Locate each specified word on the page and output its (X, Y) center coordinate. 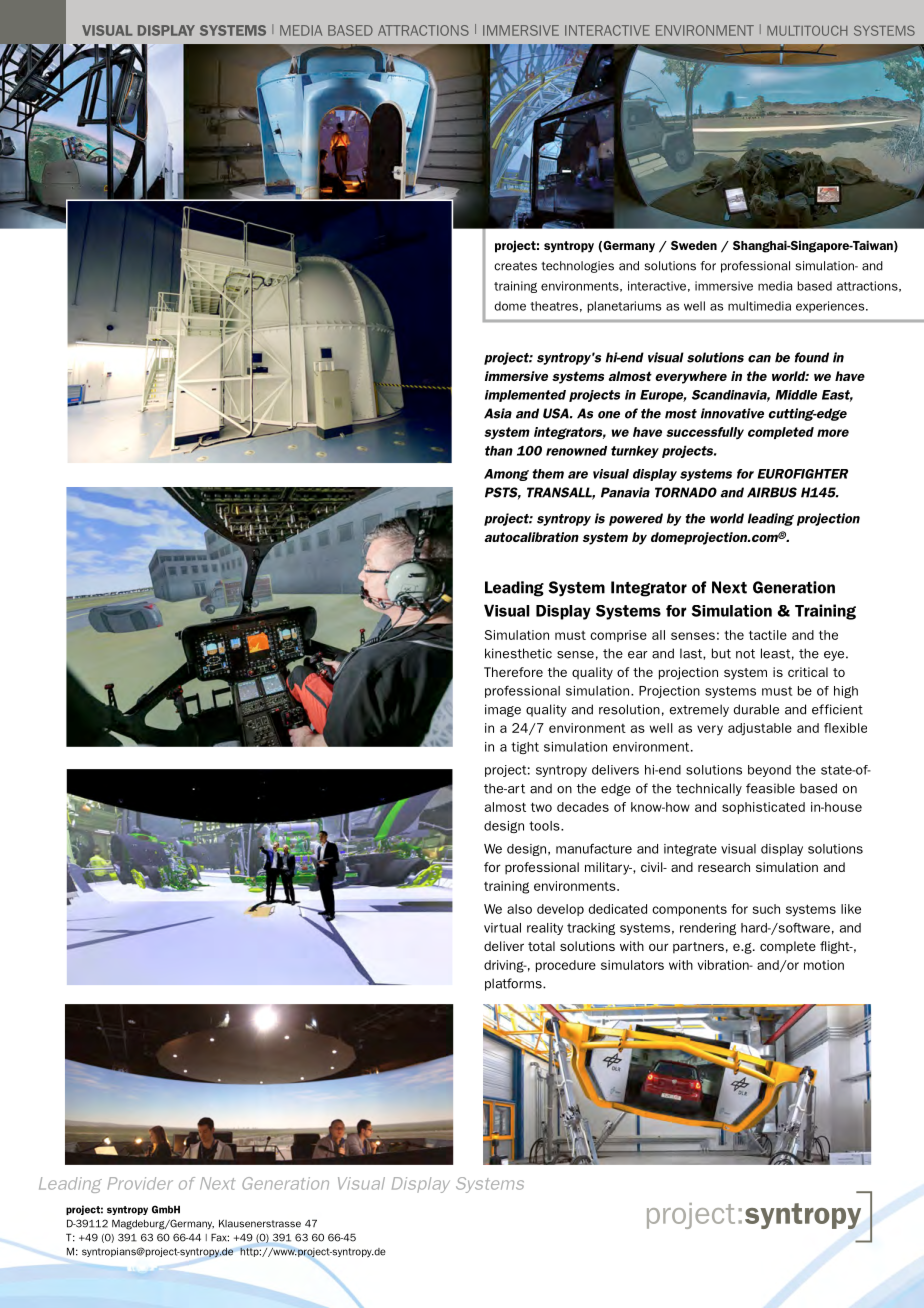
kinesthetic (518, 653)
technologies (577, 267)
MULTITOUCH (807, 30)
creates (515, 266)
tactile (768, 635)
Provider (140, 1183)
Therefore (513, 672)
